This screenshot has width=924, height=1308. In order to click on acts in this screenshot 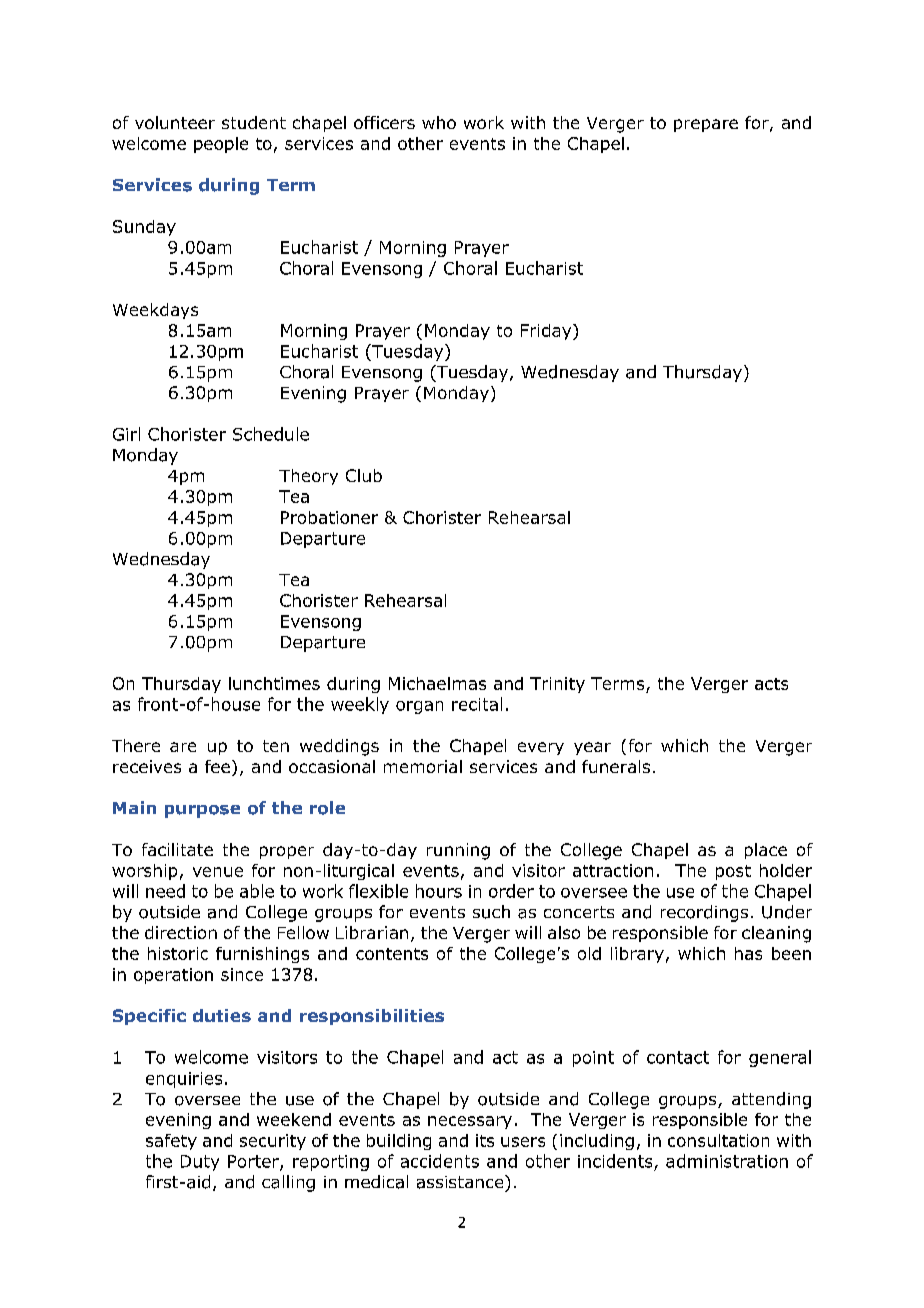, I will do `click(771, 684)`.
